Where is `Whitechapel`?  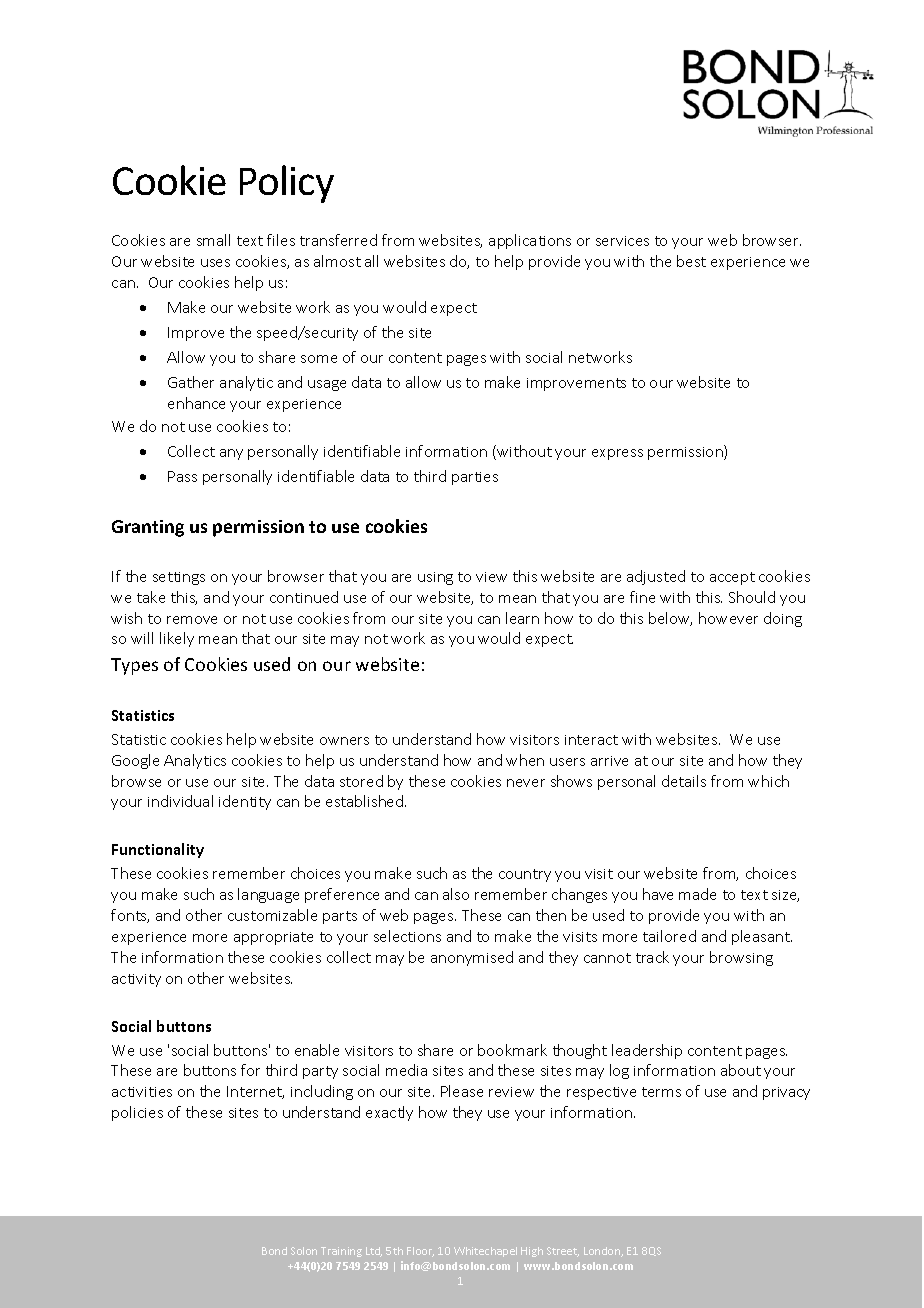 Whitechapel is located at coordinates (485, 1252).
